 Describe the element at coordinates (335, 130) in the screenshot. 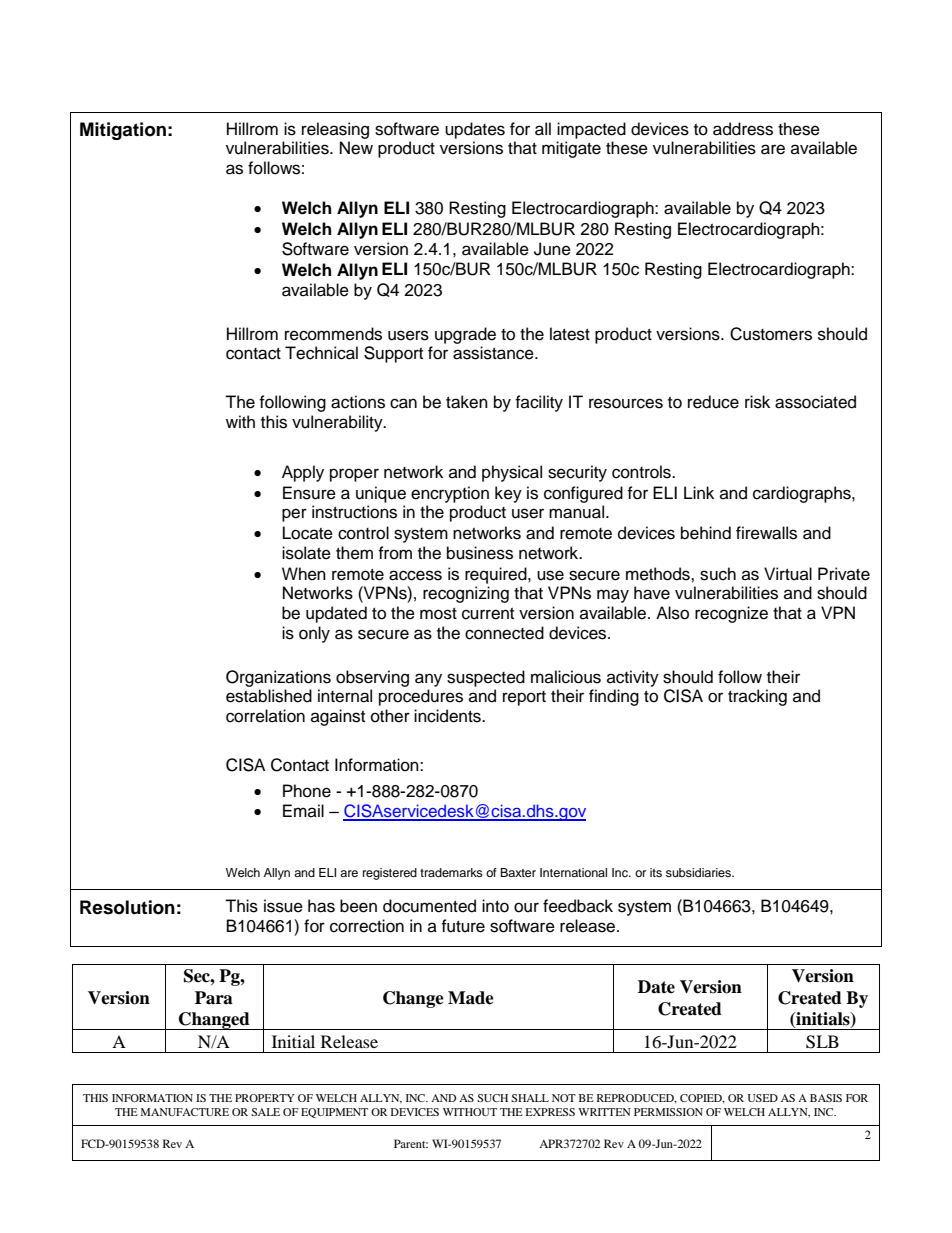

I see `releasing` at that location.
